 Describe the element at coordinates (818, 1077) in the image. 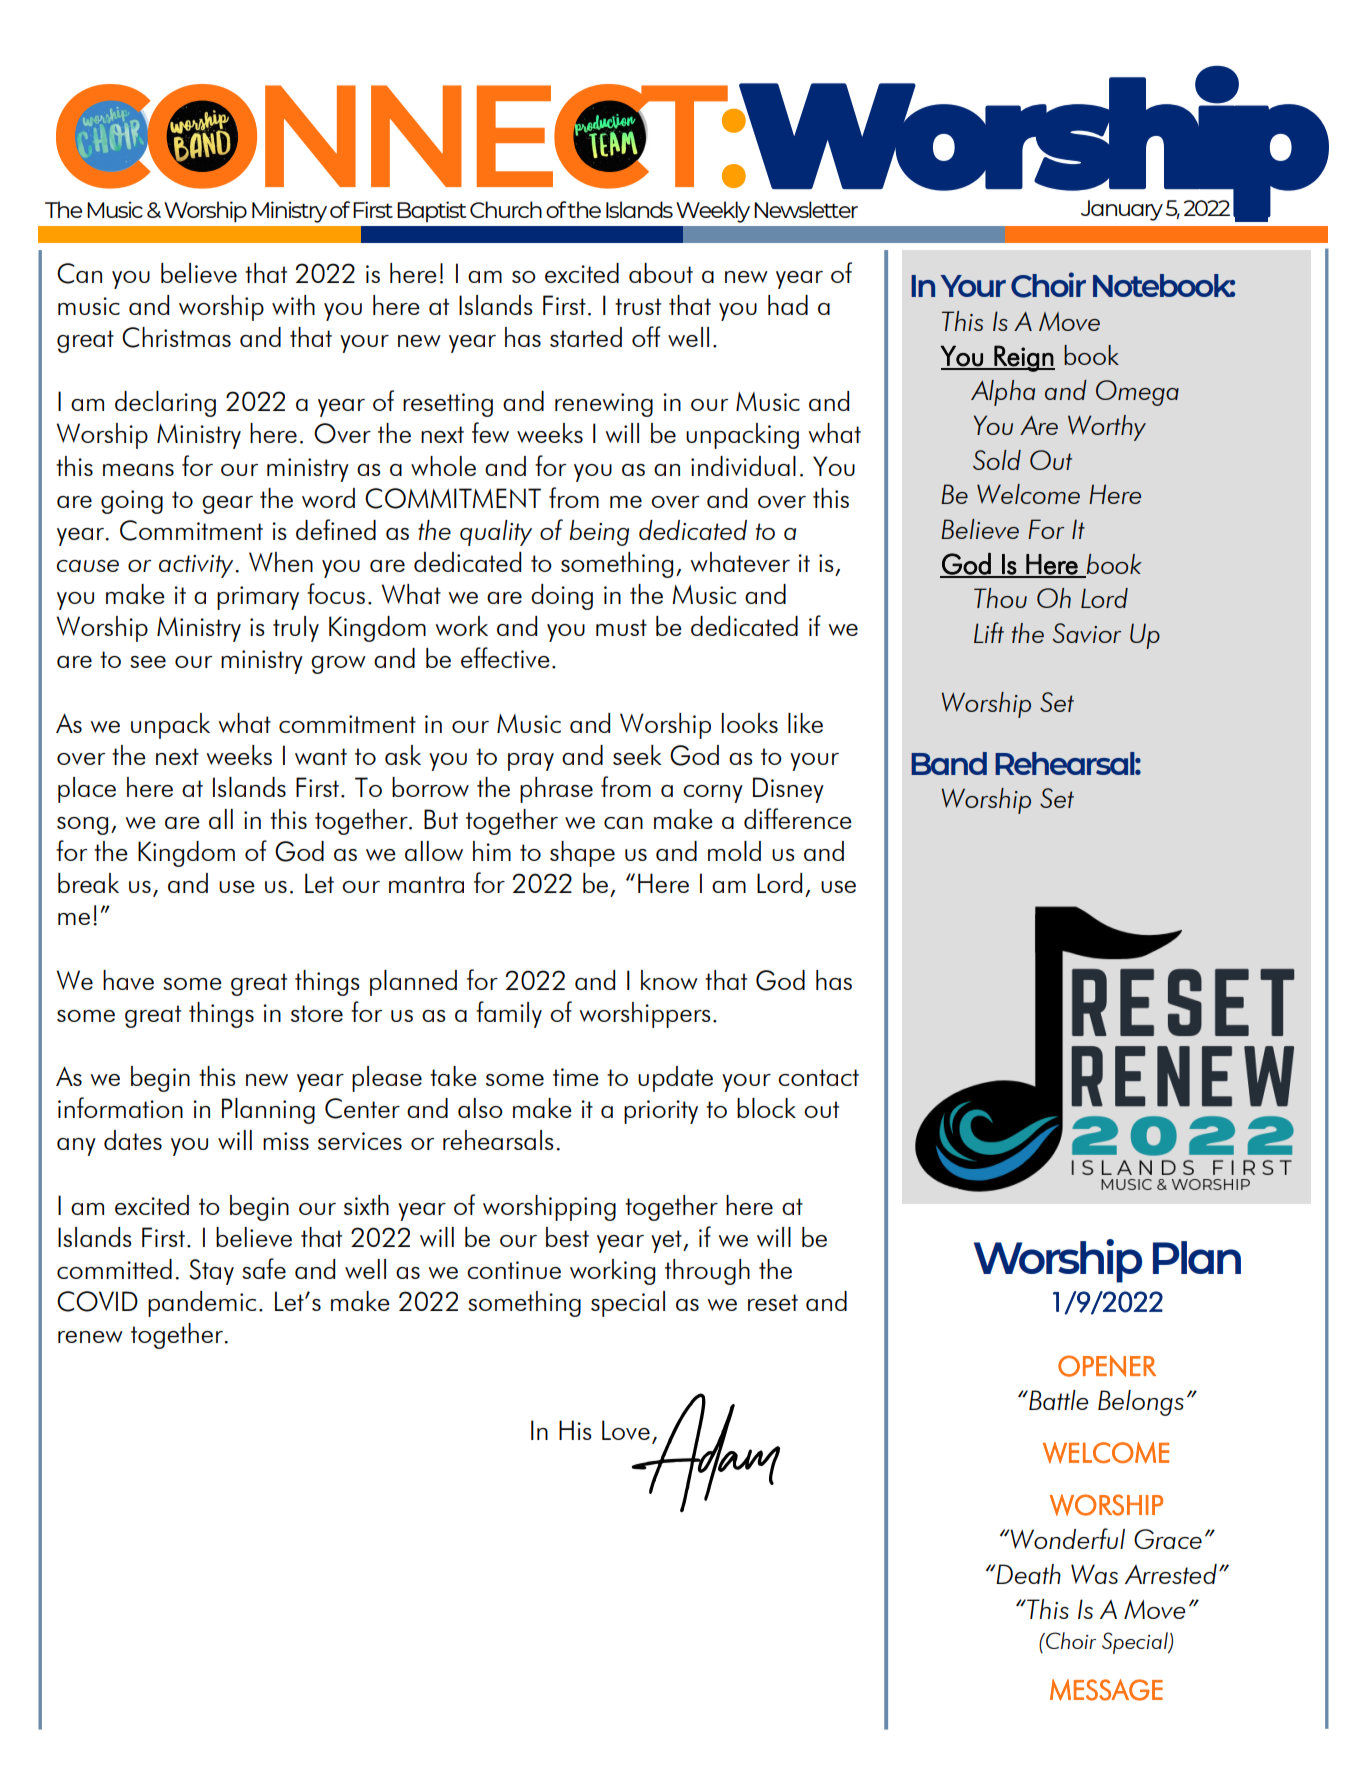

I see `contact` at that location.
